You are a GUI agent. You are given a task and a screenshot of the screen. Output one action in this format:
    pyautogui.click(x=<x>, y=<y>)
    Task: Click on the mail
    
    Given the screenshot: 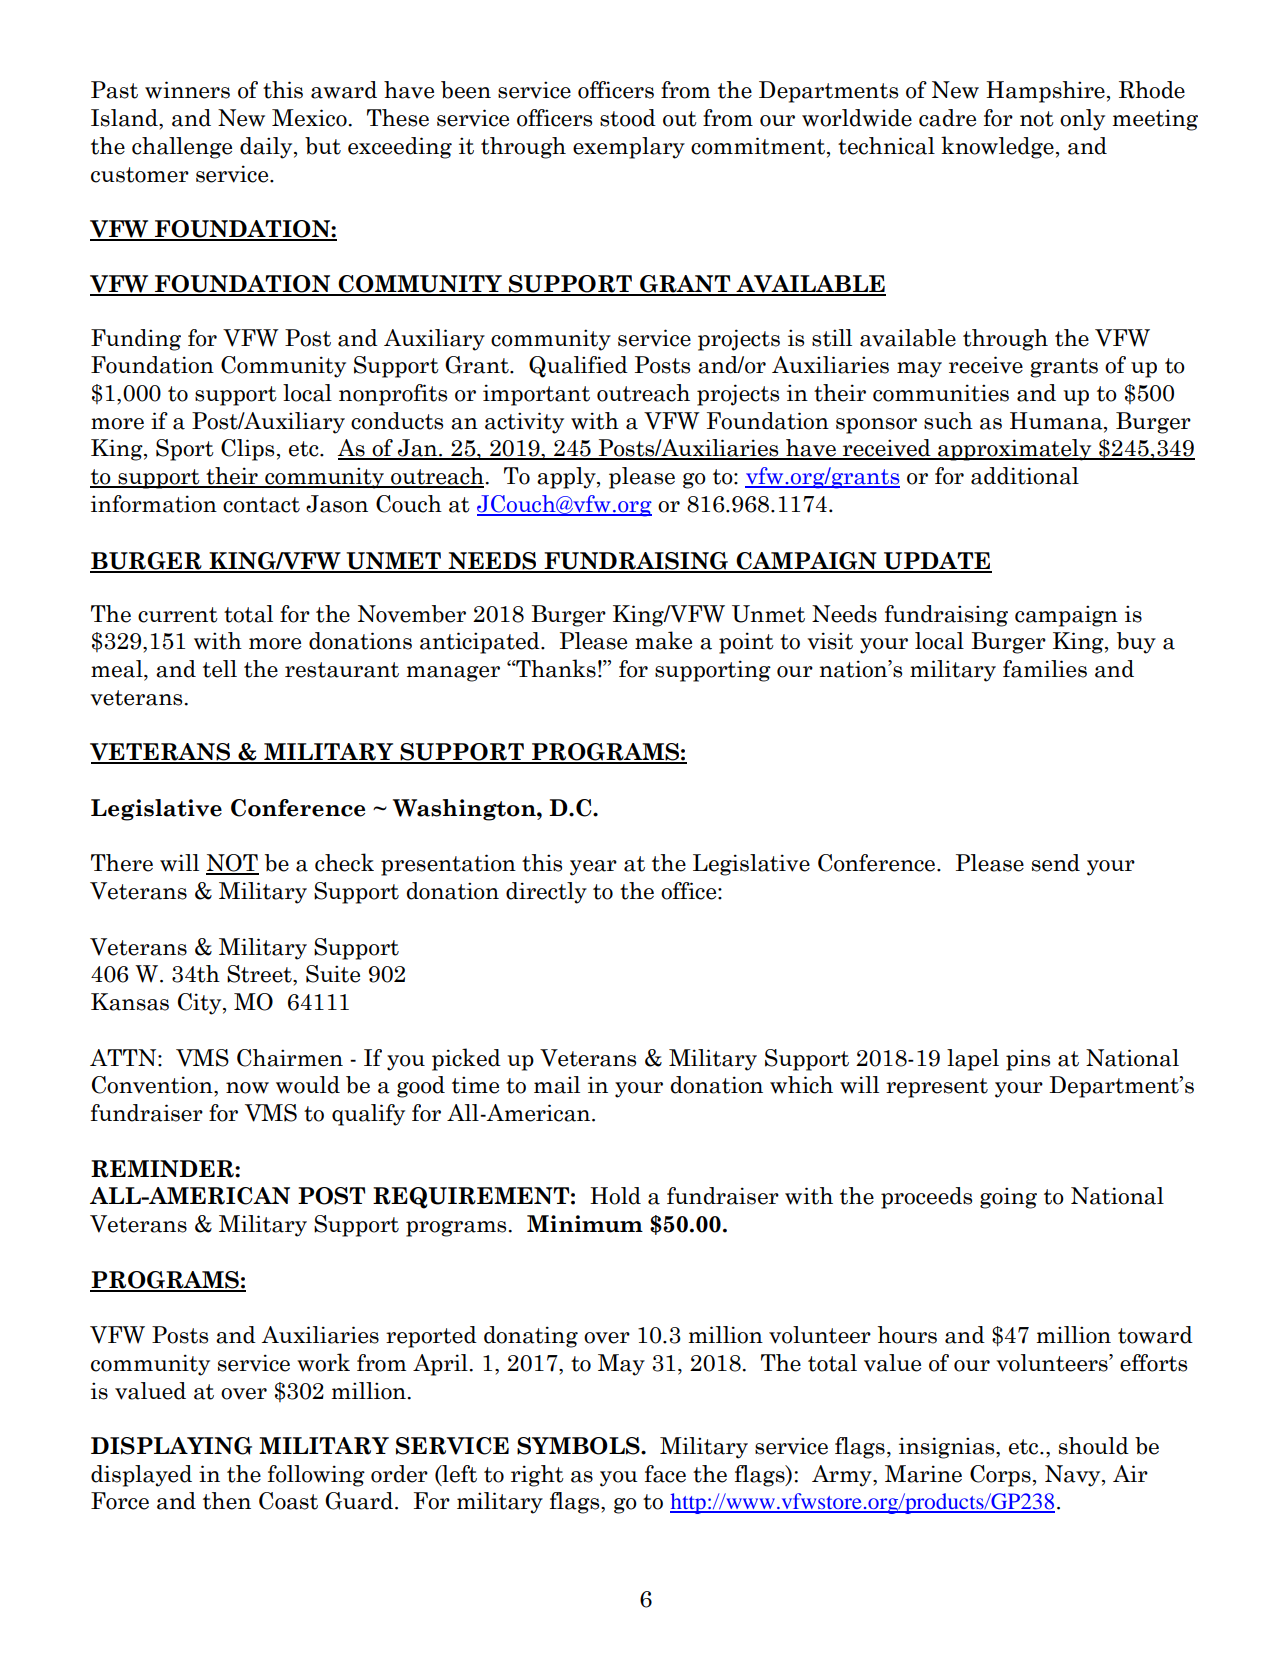 What is the action you would take?
    pyautogui.click(x=557, y=1085)
